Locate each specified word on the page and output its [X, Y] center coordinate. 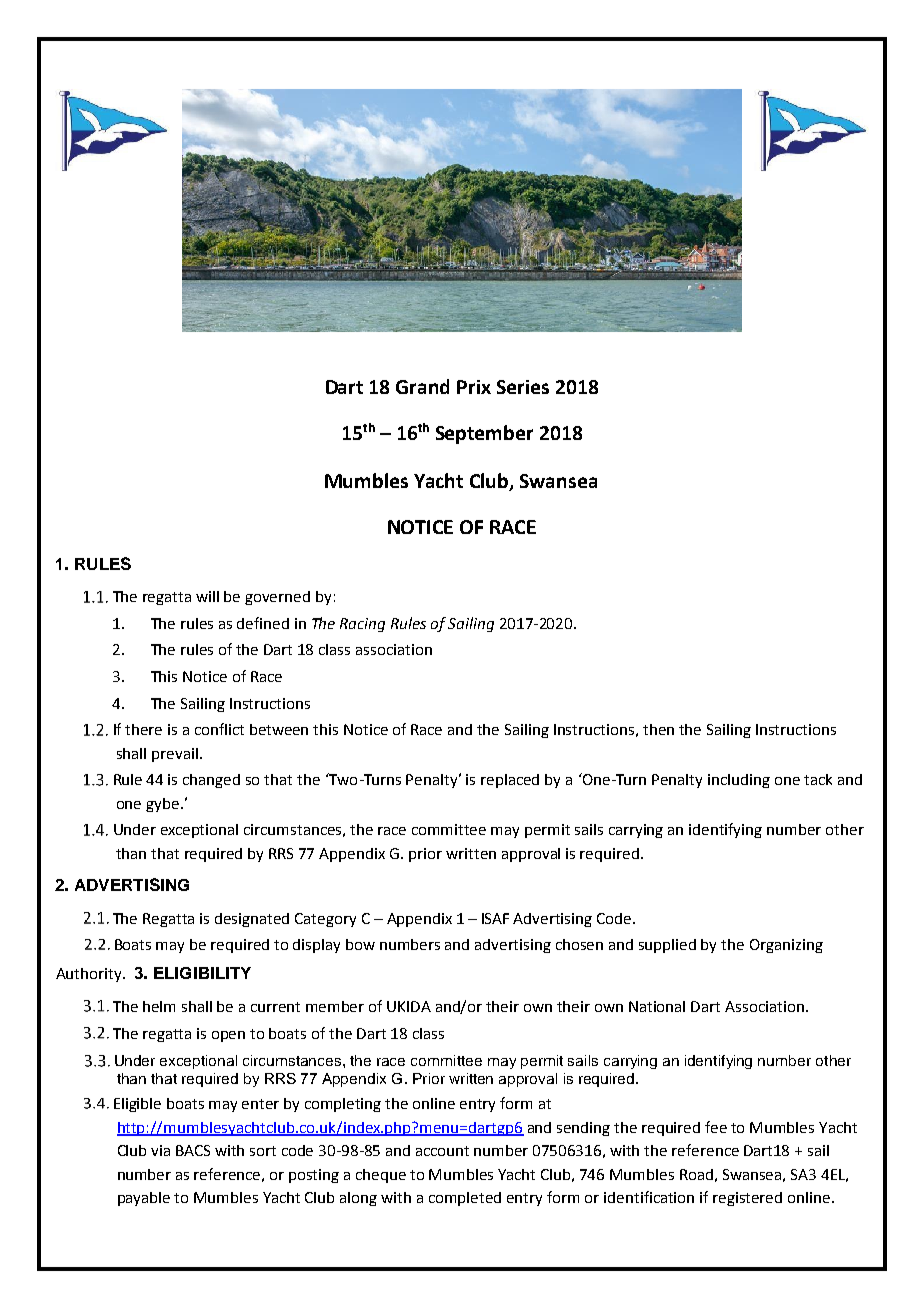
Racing [362, 625]
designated [252, 920]
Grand [422, 386]
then [658, 729]
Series [523, 387]
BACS [193, 1150]
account [442, 1151]
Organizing [786, 946]
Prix [474, 387]
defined [263, 623]
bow [360, 944]
